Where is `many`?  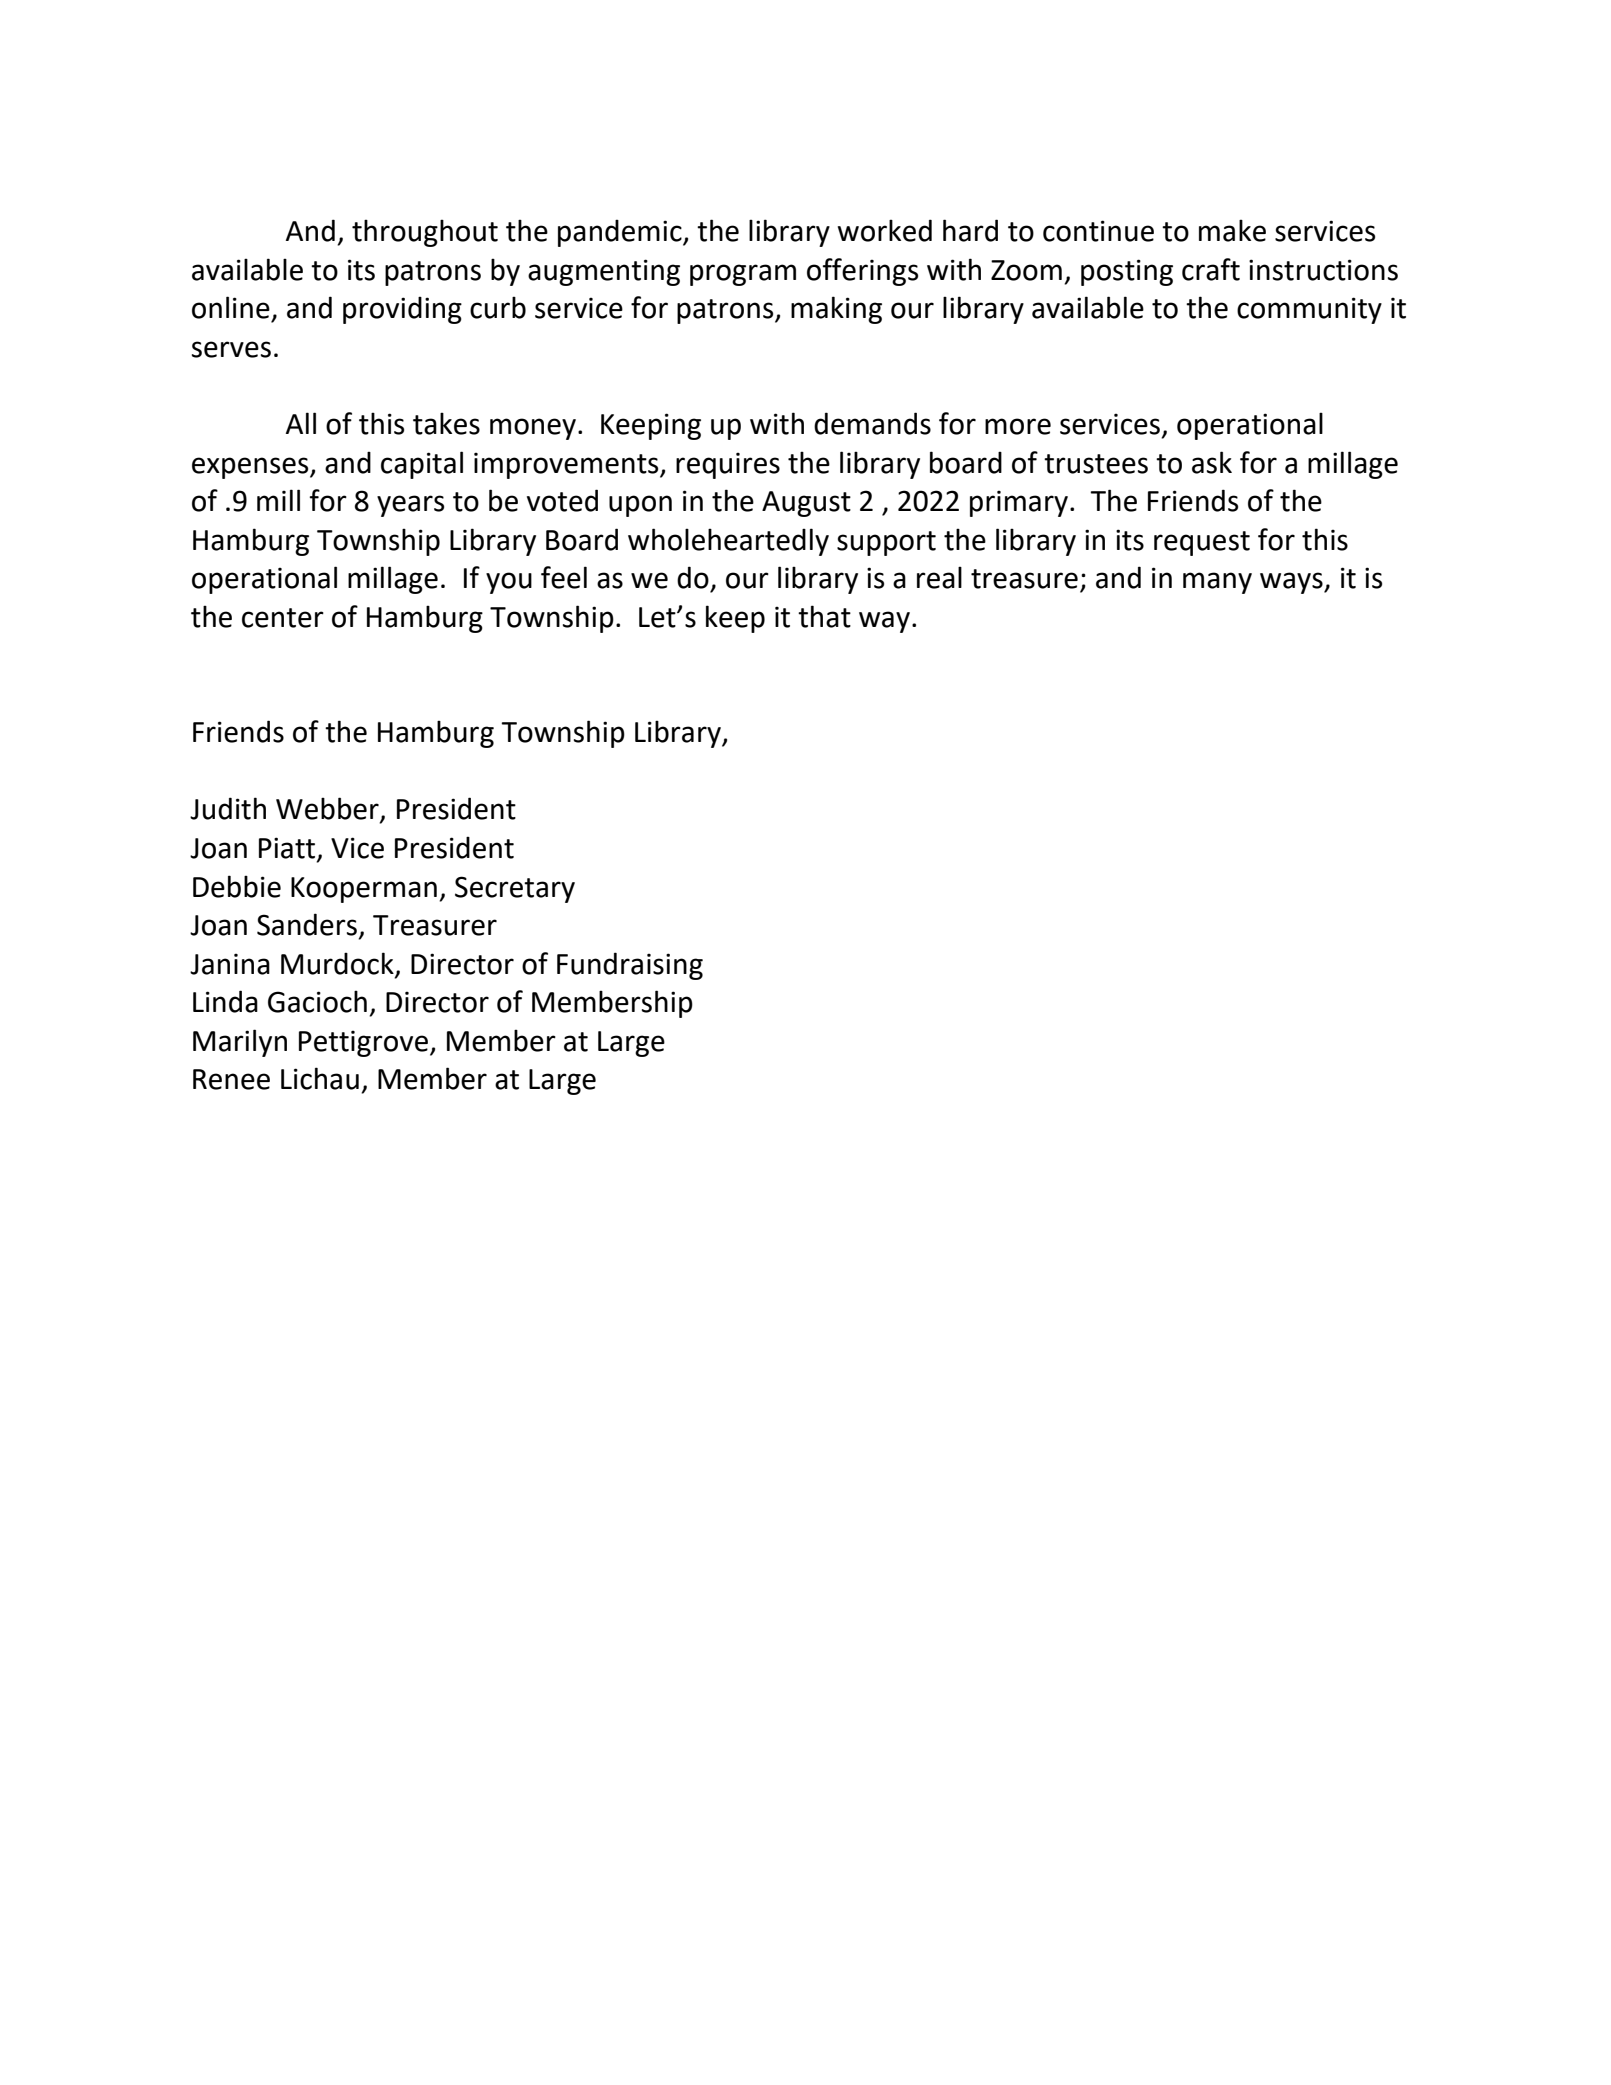 many is located at coordinates (1217, 583).
